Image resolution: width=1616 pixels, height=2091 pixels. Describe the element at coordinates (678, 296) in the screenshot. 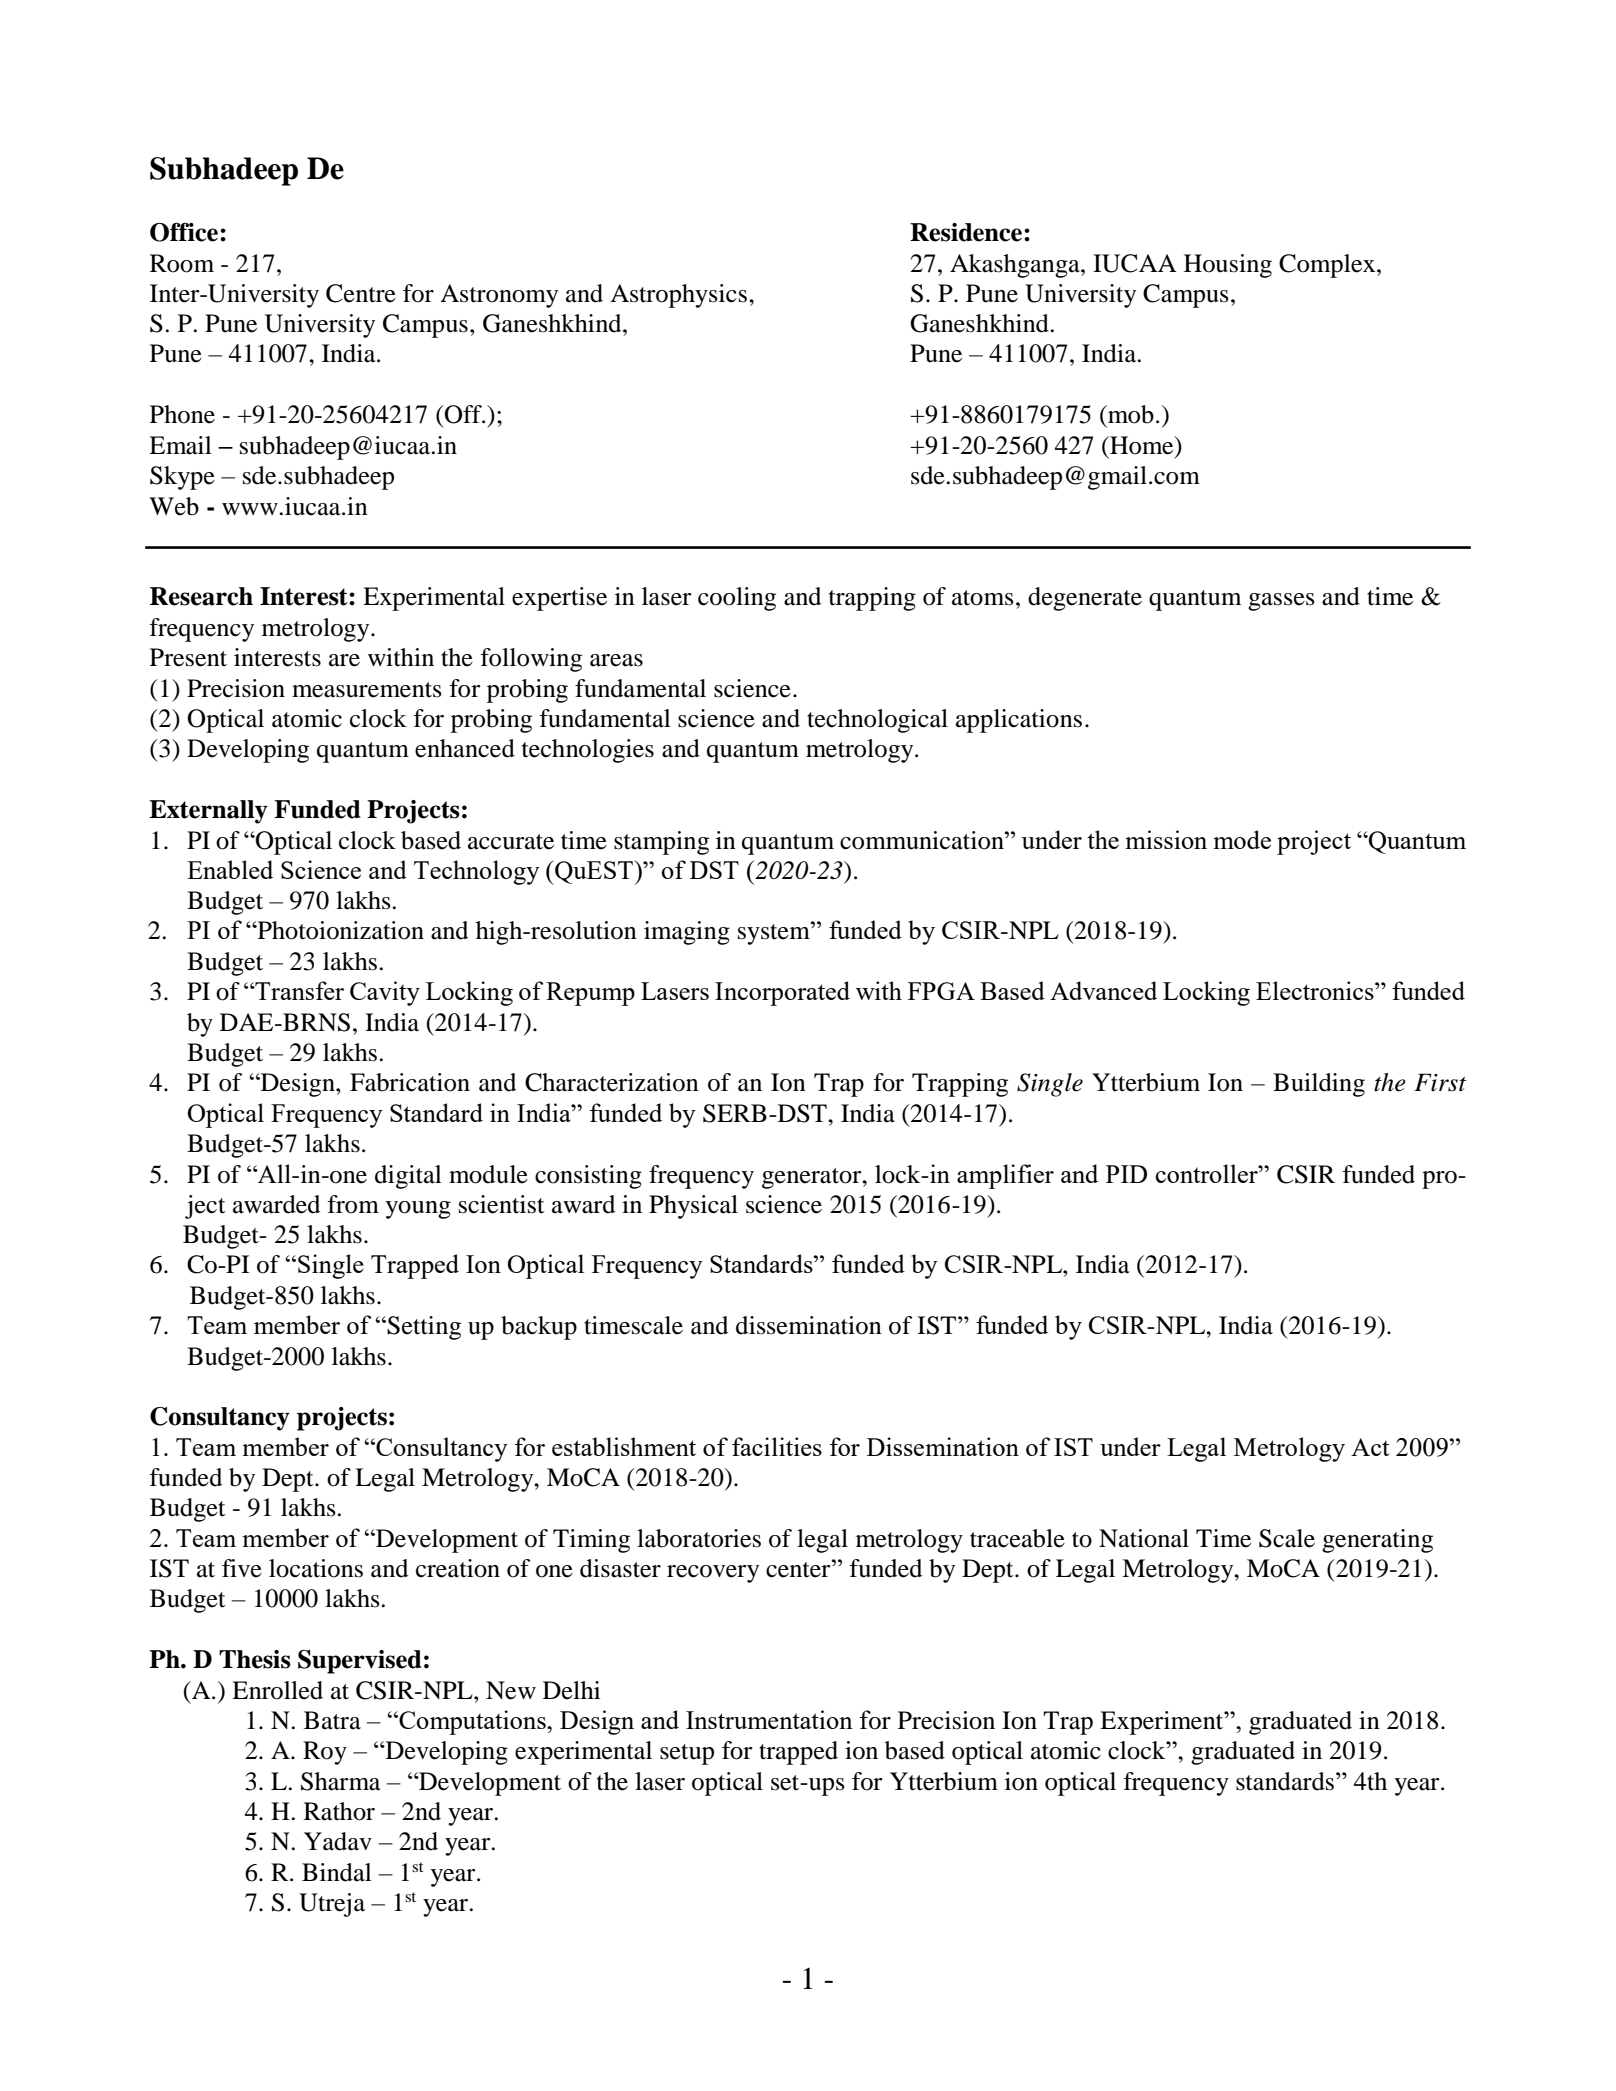

I see `Astrophysics` at that location.
